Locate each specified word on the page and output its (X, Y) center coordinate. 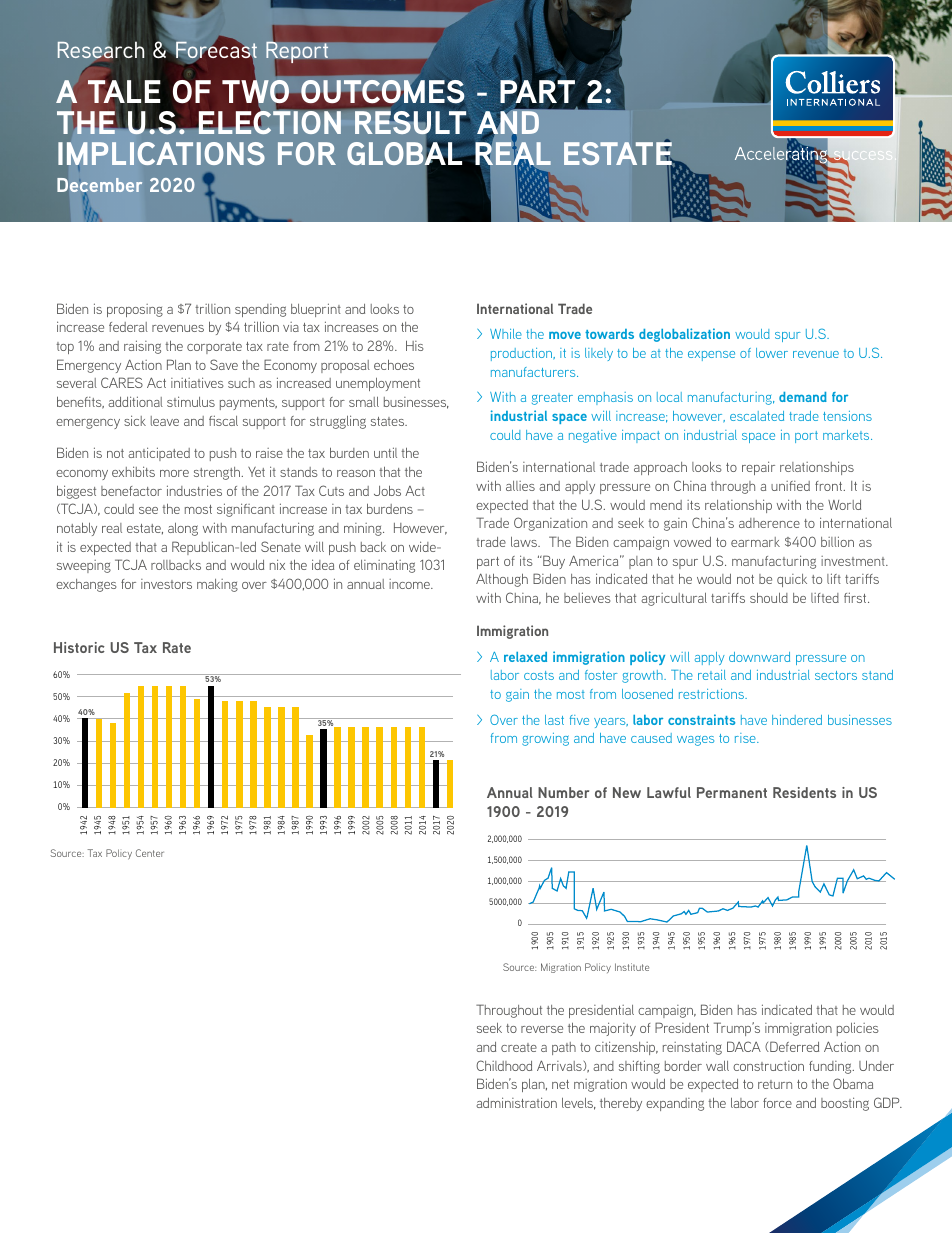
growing (545, 739)
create (519, 1047)
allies (520, 486)
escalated (757, 416)
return (775, 1084)
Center (150, 853)
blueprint (316, 310)
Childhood (504, 1065)
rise (746, 738)
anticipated (159, 454)
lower (772, 353)
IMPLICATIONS (161, 153)
